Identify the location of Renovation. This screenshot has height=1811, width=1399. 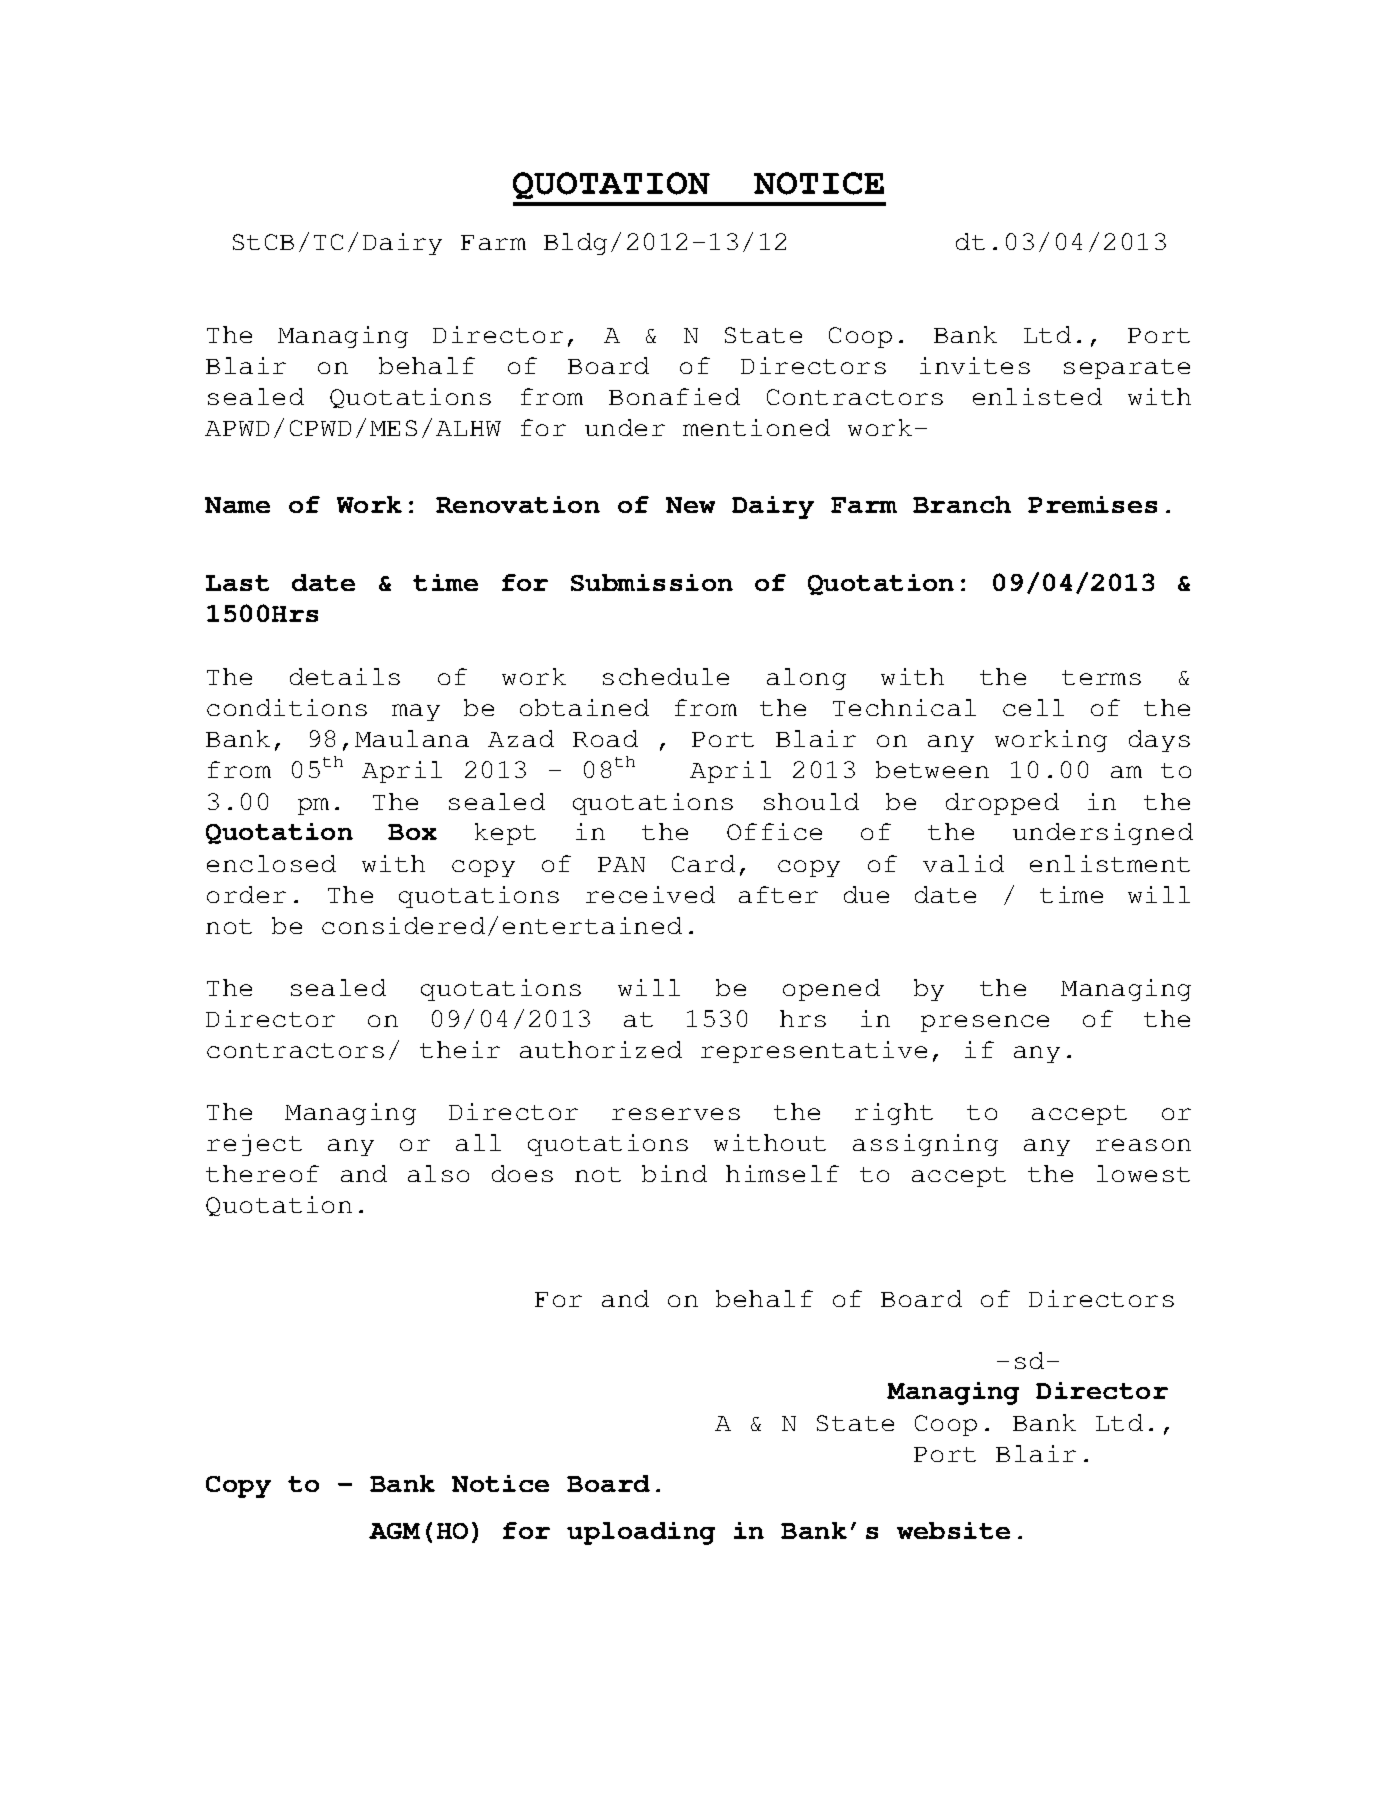
(518, 504).
